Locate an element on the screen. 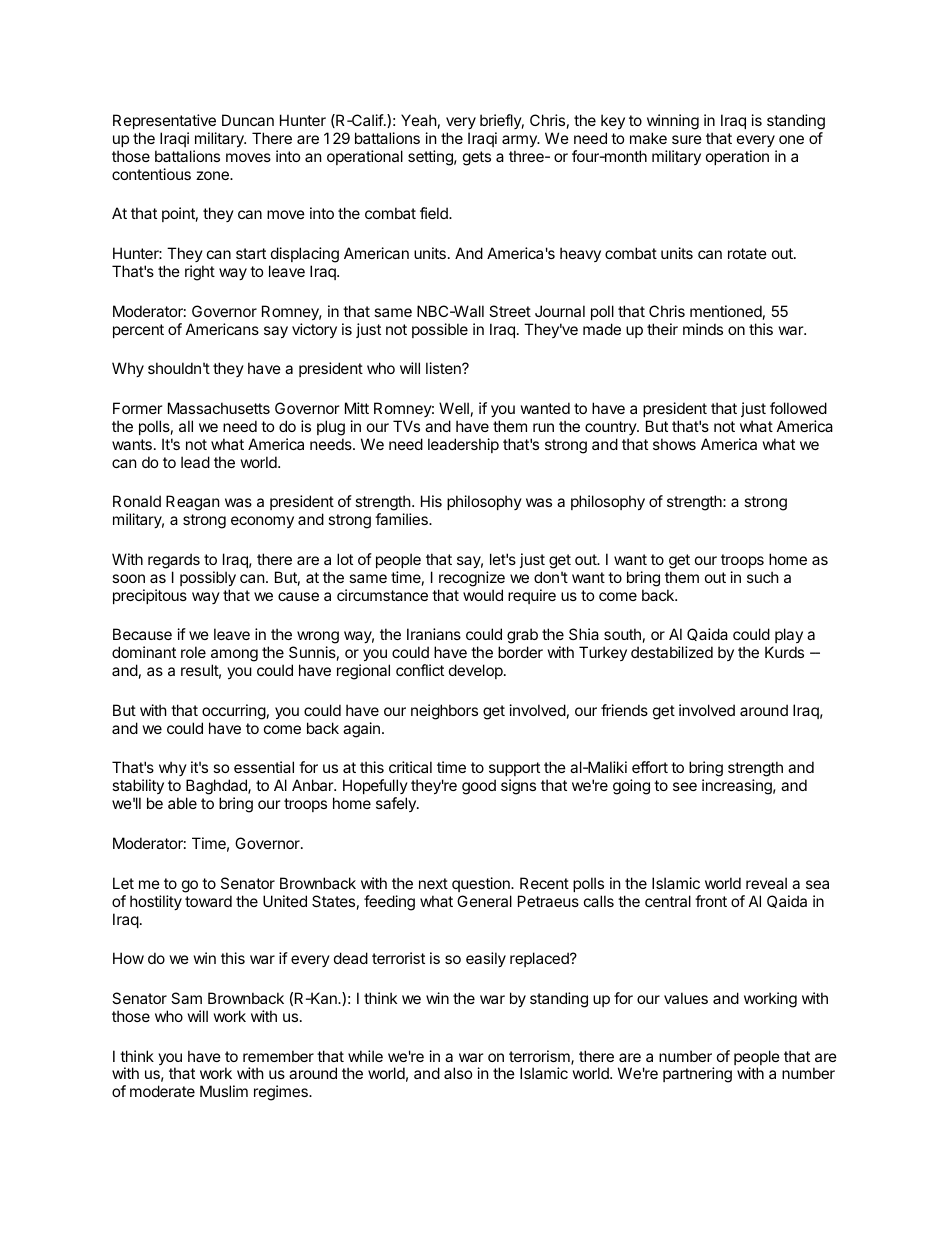 The height and width of the screenshot is (1233, 952). also is located at coordinates (458, 1073).
